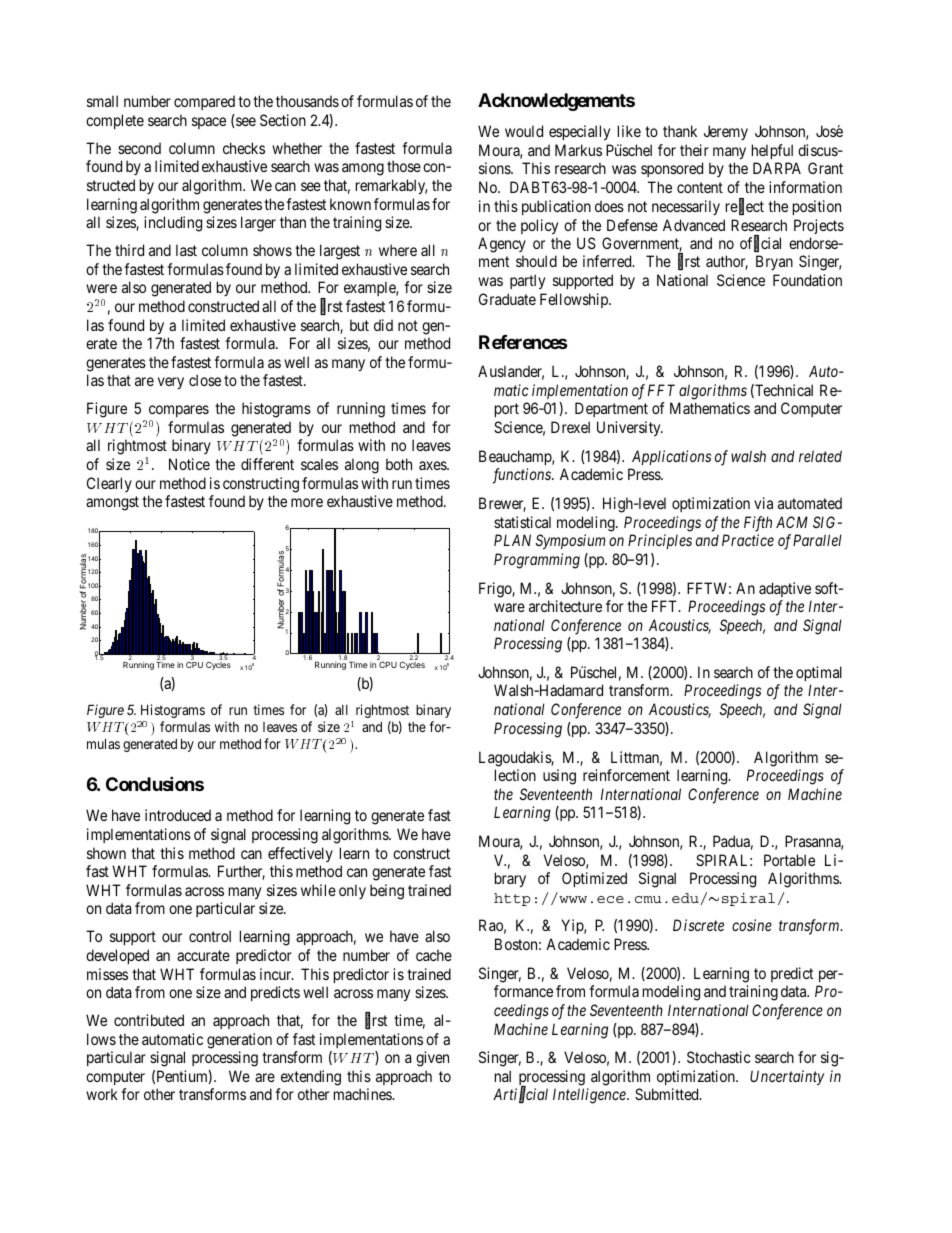 The image size is (952, 1233). What do you see at coordinates (772, 151) in the screenshot?
I see `helpful` at bounding box center [772, 151].
